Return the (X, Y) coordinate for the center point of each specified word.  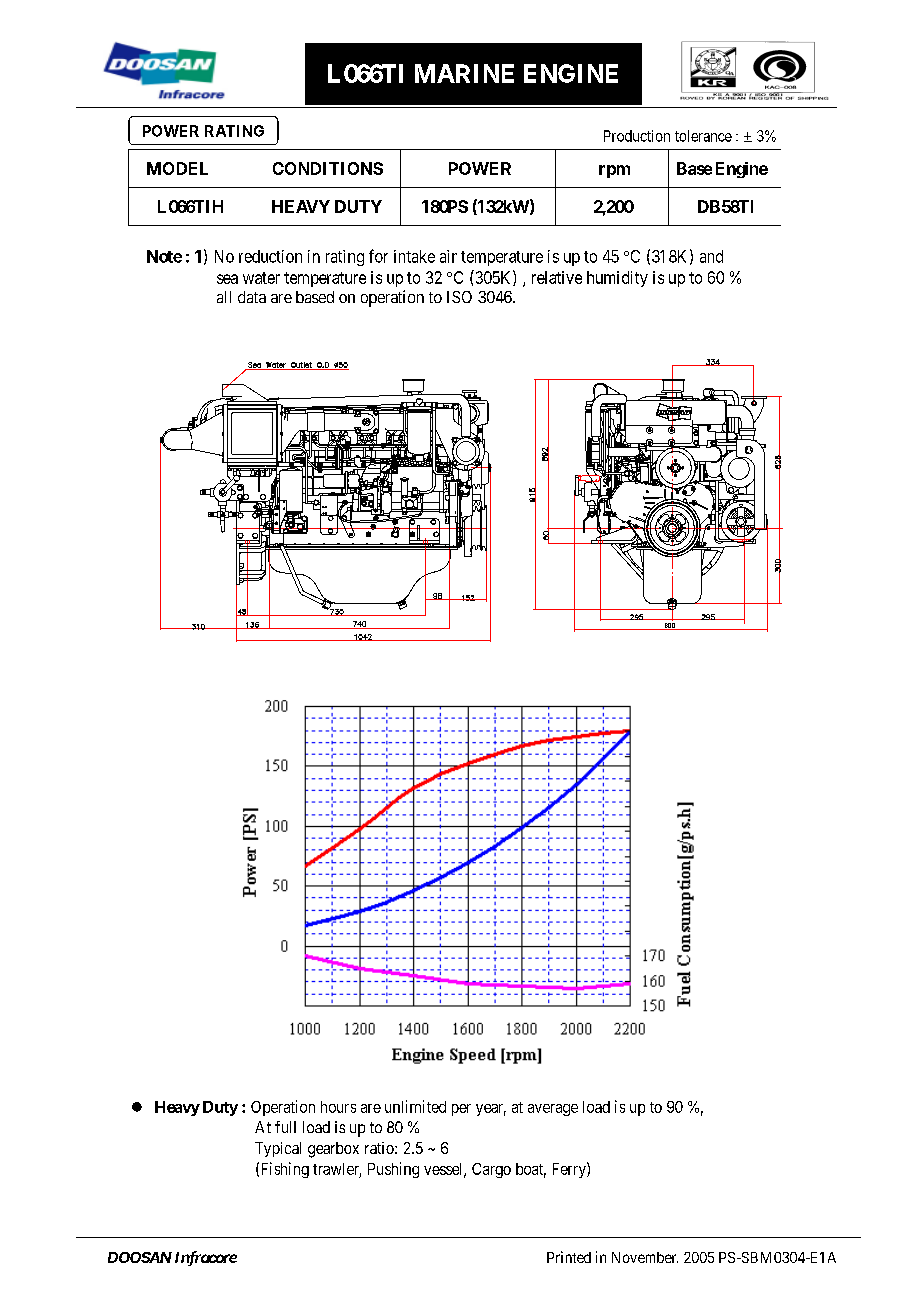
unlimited (415, 1106)
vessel (444, 1170)
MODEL (177, 168)
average (553, 1110)
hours (338, 1107)
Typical (278, 1149)
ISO (459, 297)
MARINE (464, 73)
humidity (617, 279)
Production (637, 136)
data (252, 297)
